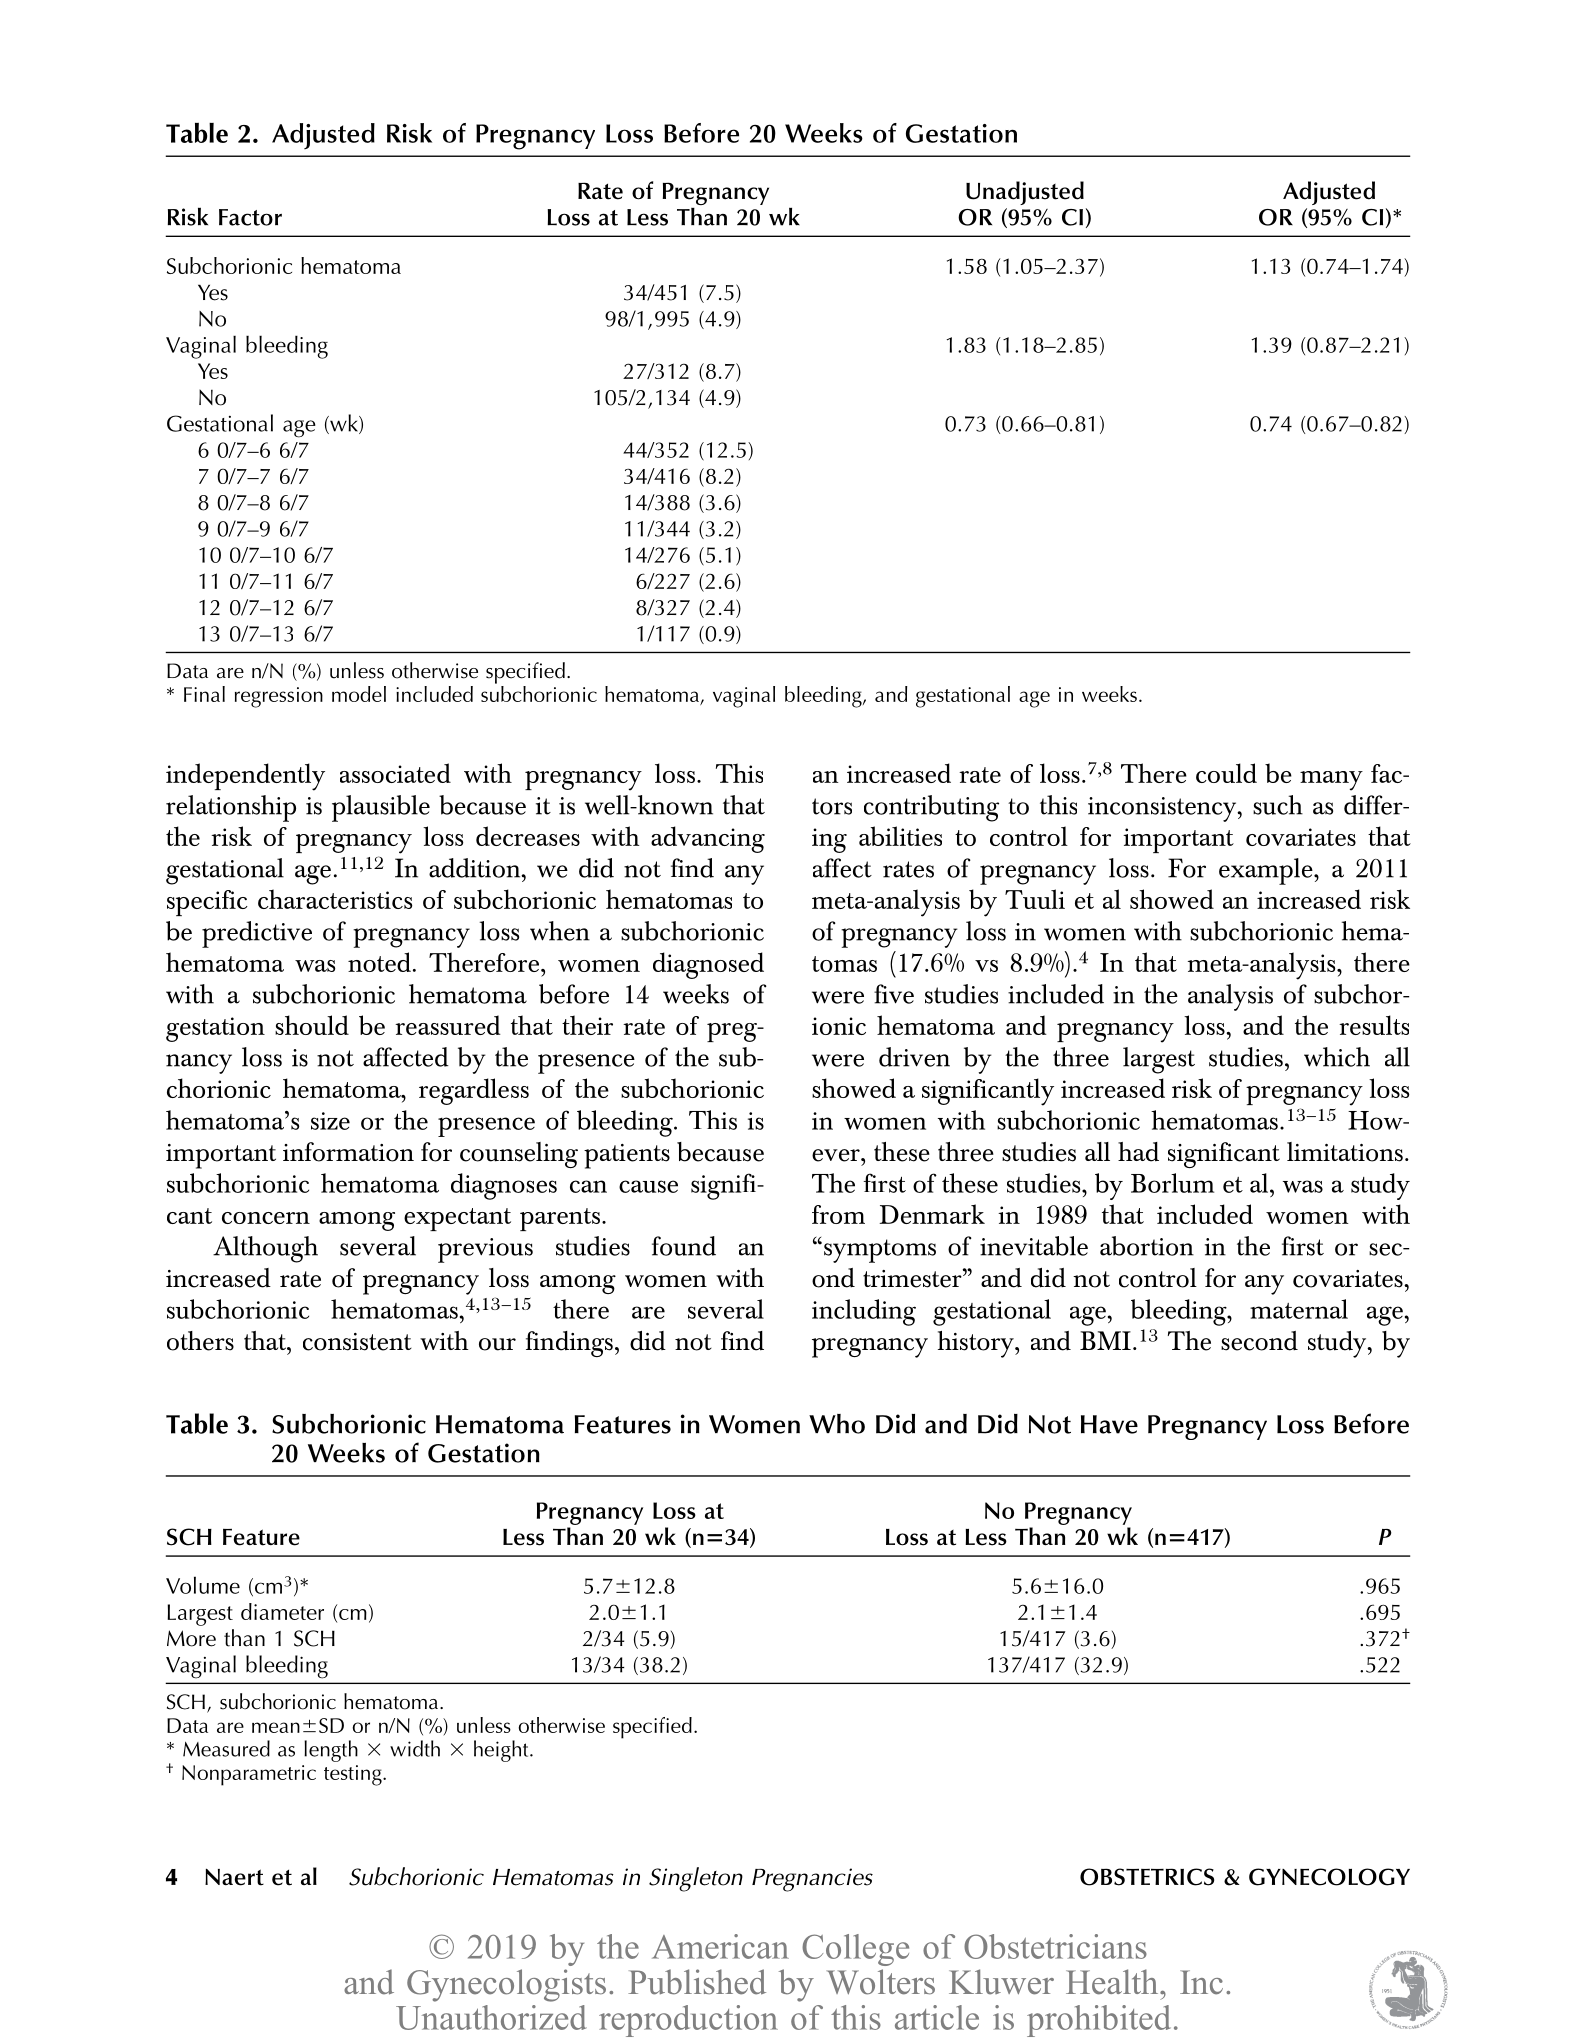 The width and height of the screenshot is (1576, 2040). Describe the element at coordinates (250, 217) in the screenshot. I see `Factor` at that location.
